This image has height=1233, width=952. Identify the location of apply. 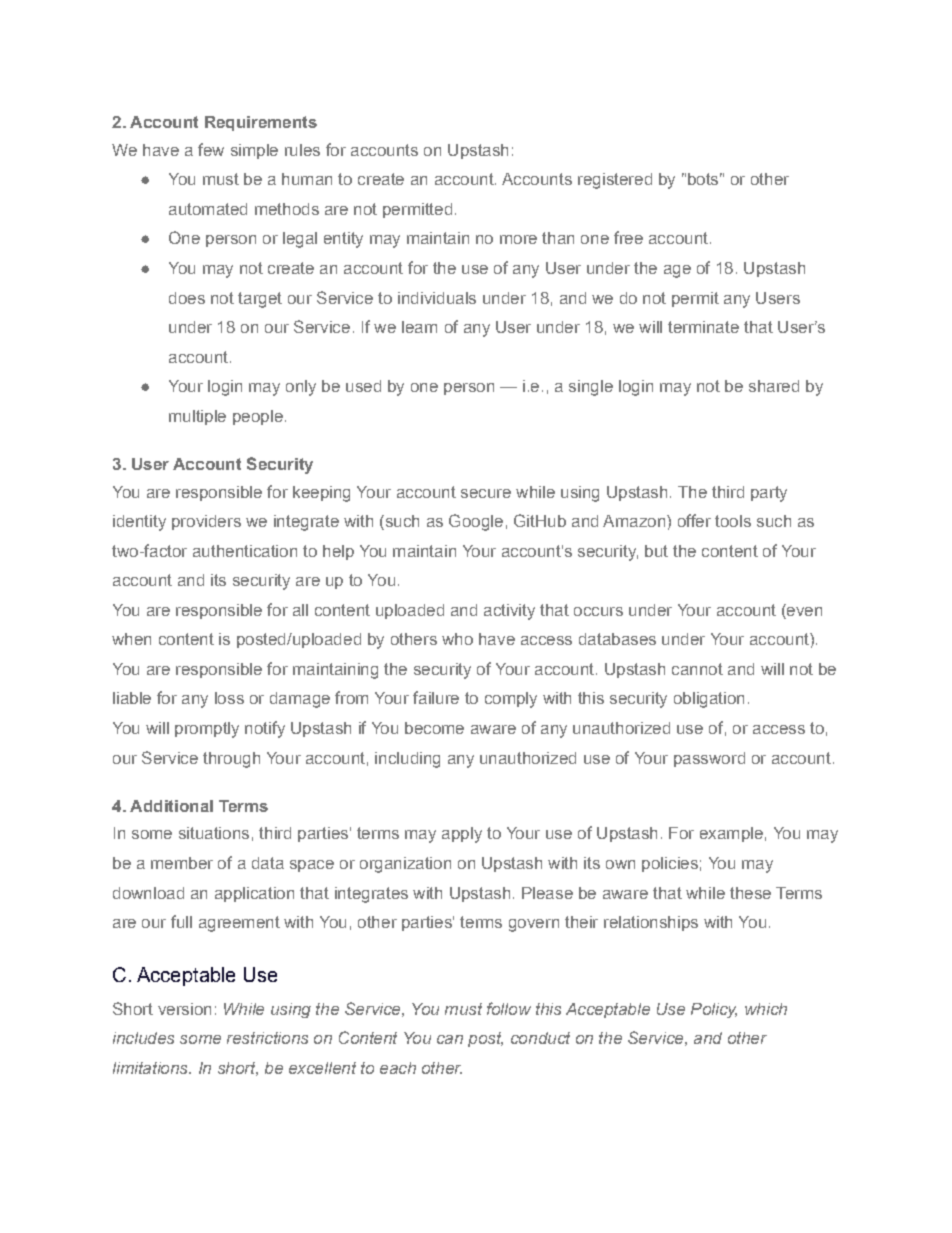
(462, 835).
